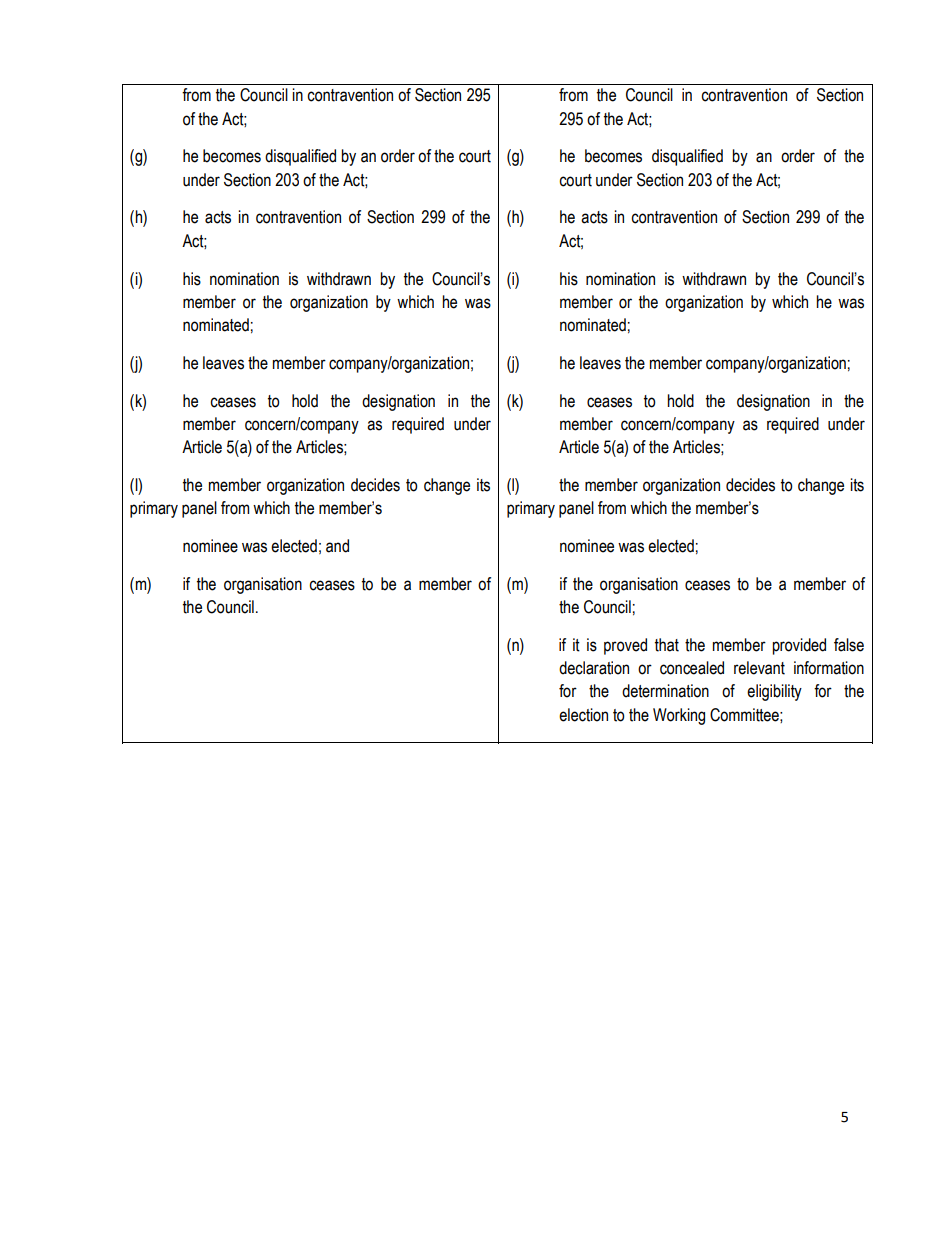 This image has width=952, height=1233. Describe the element at coordinates (594, 668) in the image. I see `declaration` at that location.
